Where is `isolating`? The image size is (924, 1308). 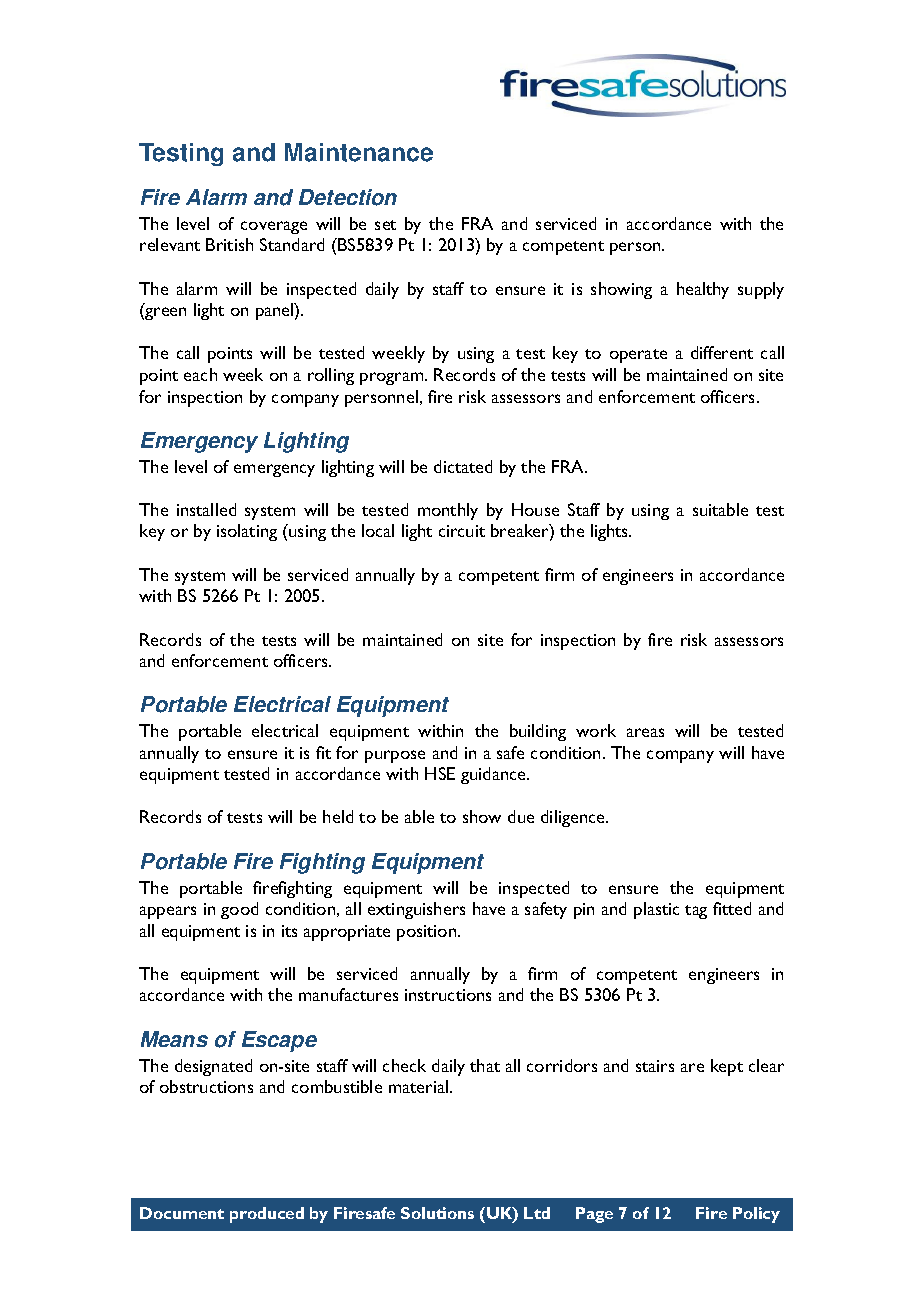
isolating is located at coordinates (247, 532).
